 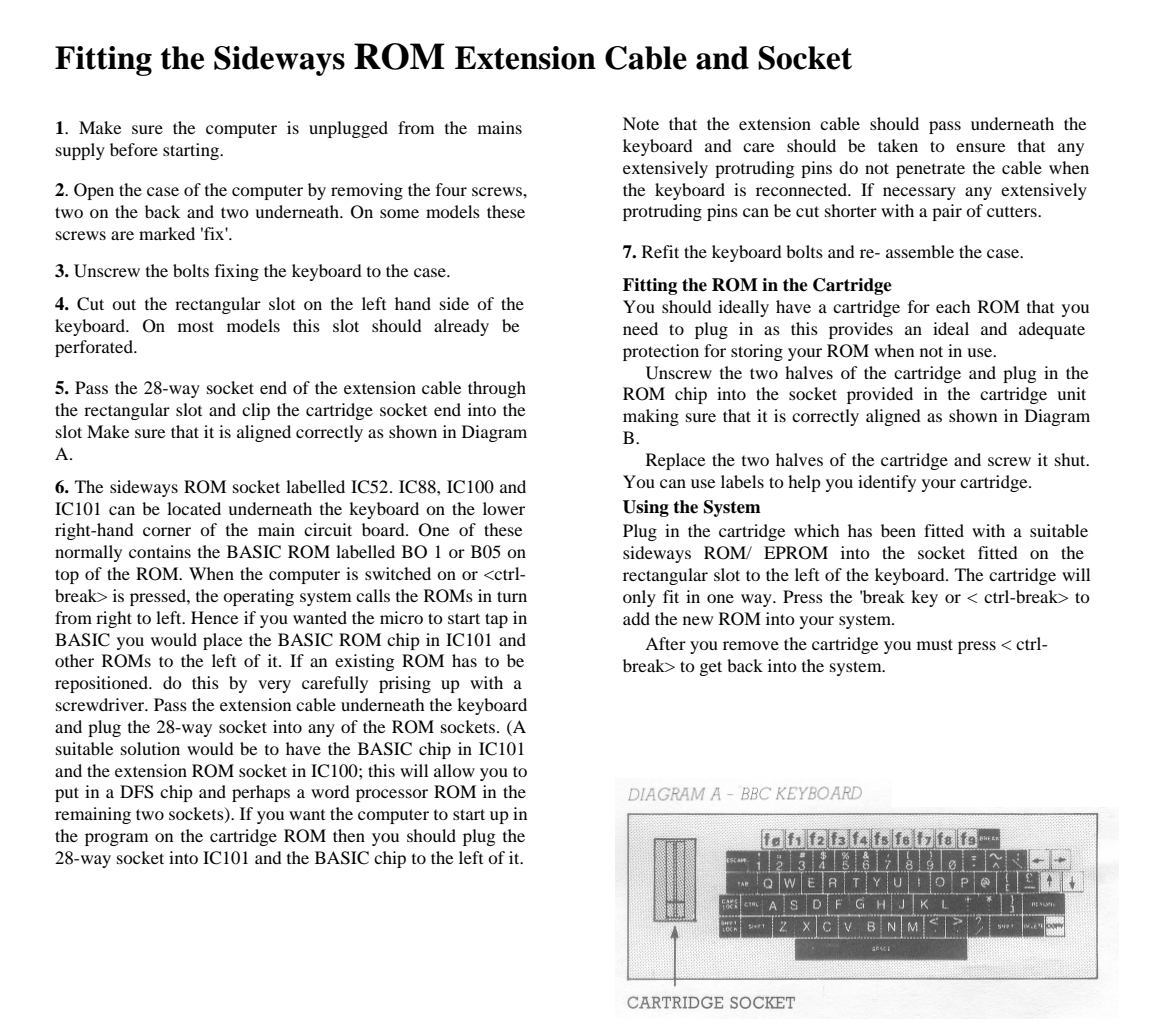 What do you see at coordinates (512, 596) in the screenshot?
I see `turn` at bounding box center [512, 596].
